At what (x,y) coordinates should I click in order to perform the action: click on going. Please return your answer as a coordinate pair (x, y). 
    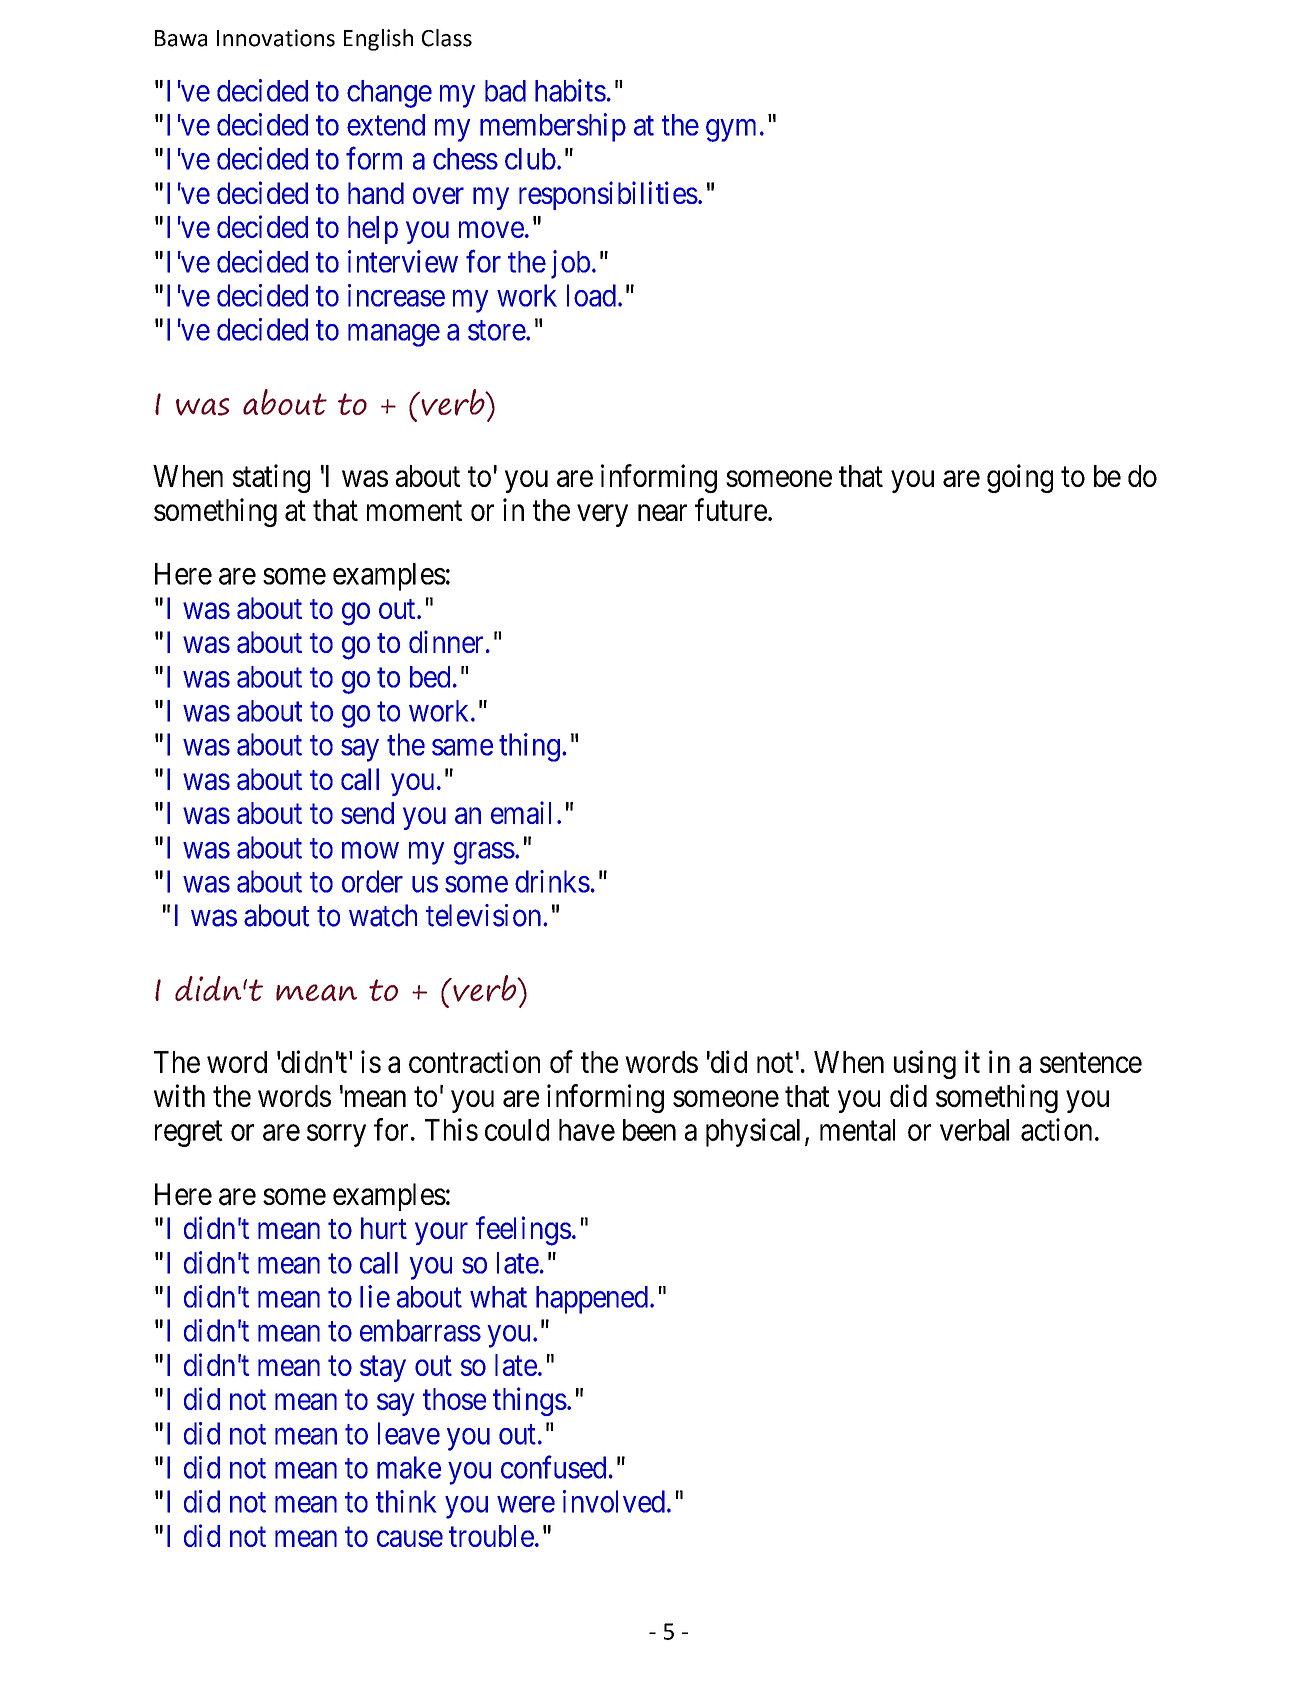
    Looking at the image, I should click on (1020, 478).
